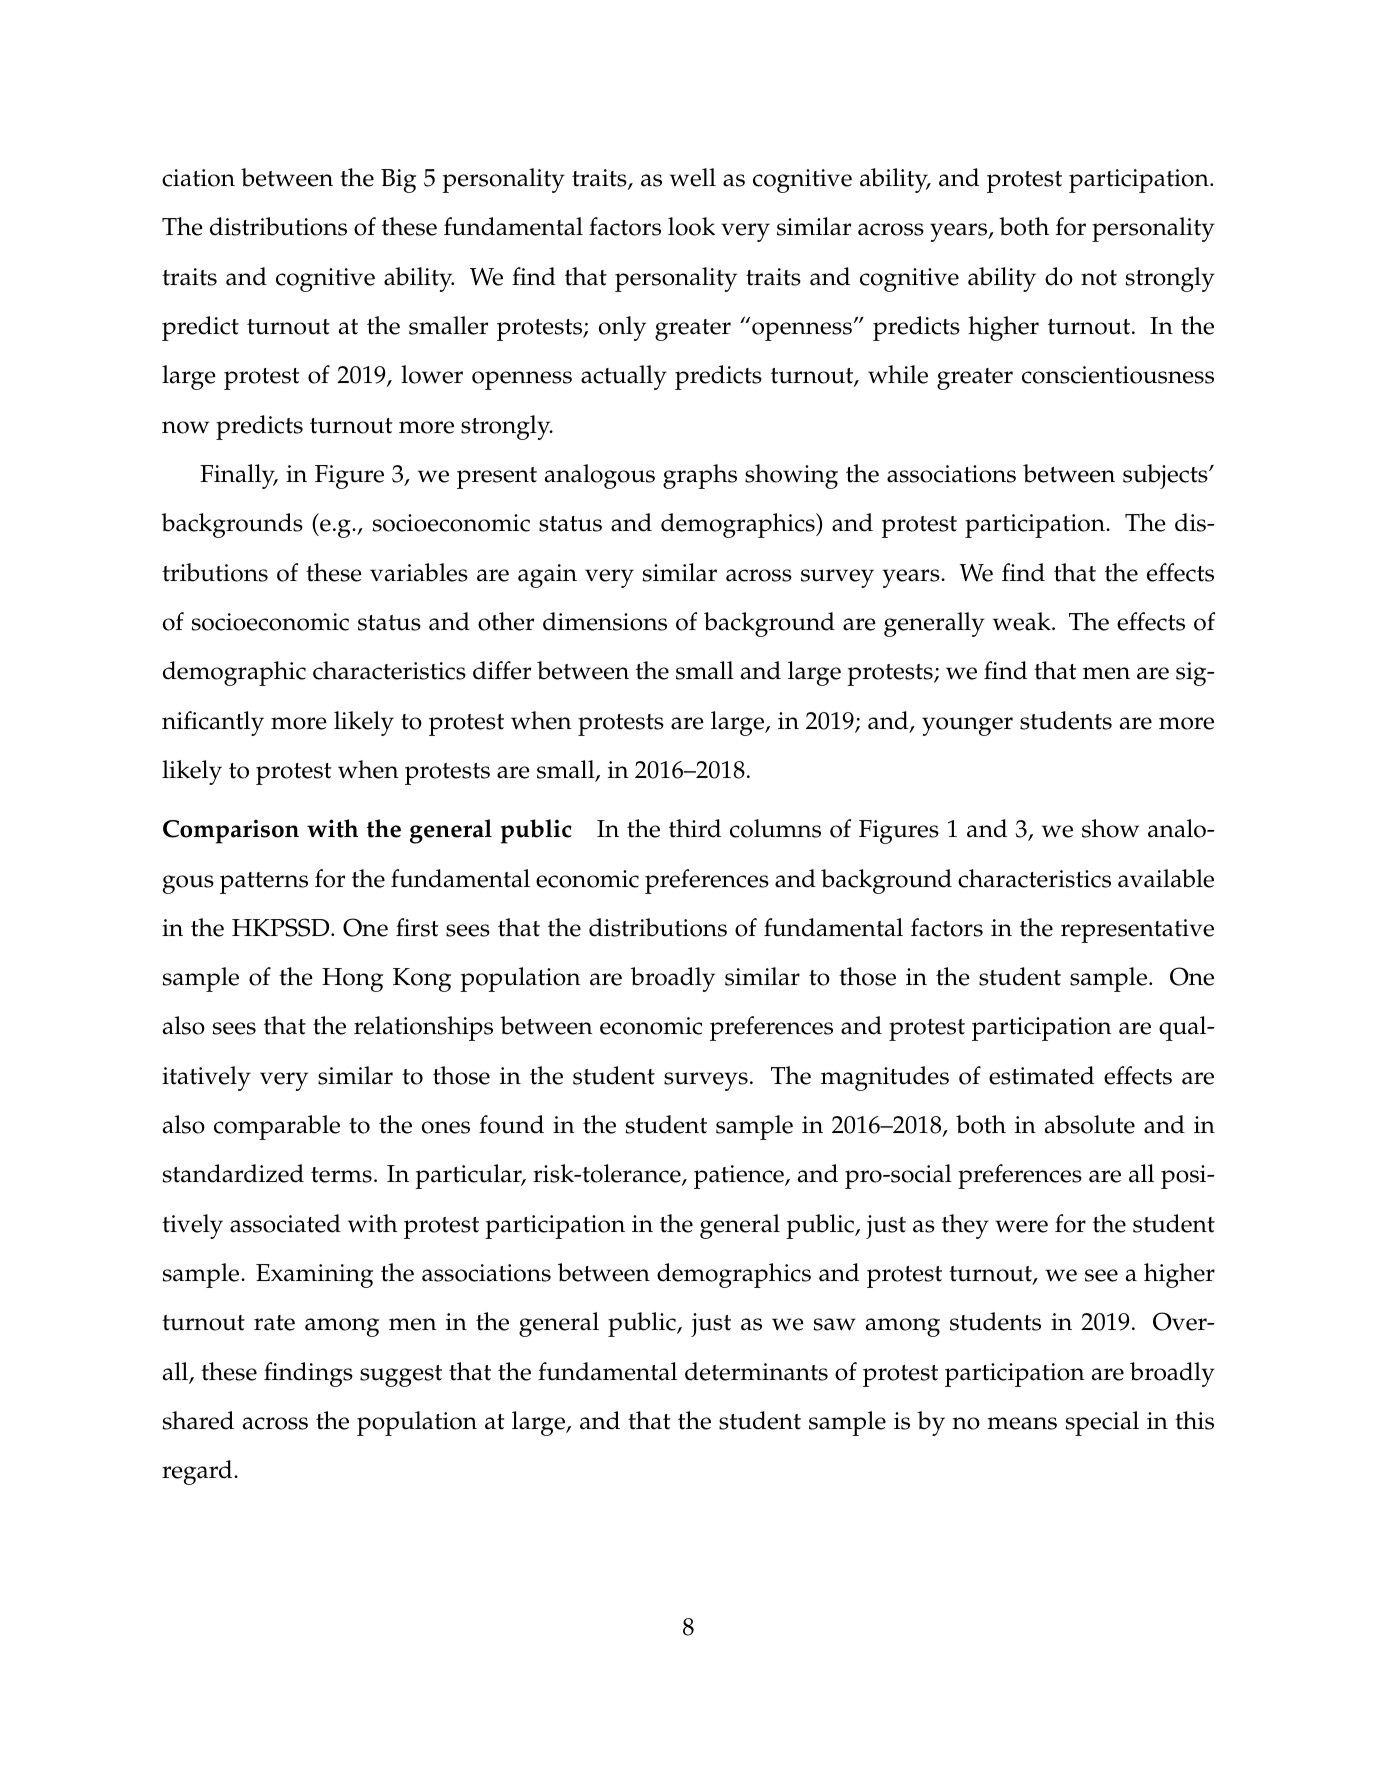 The width and height of the screenshot is (1377, 1782). Describe the element at coordinates (352, 980) in the screenshot. I see `Hong` at that location.
